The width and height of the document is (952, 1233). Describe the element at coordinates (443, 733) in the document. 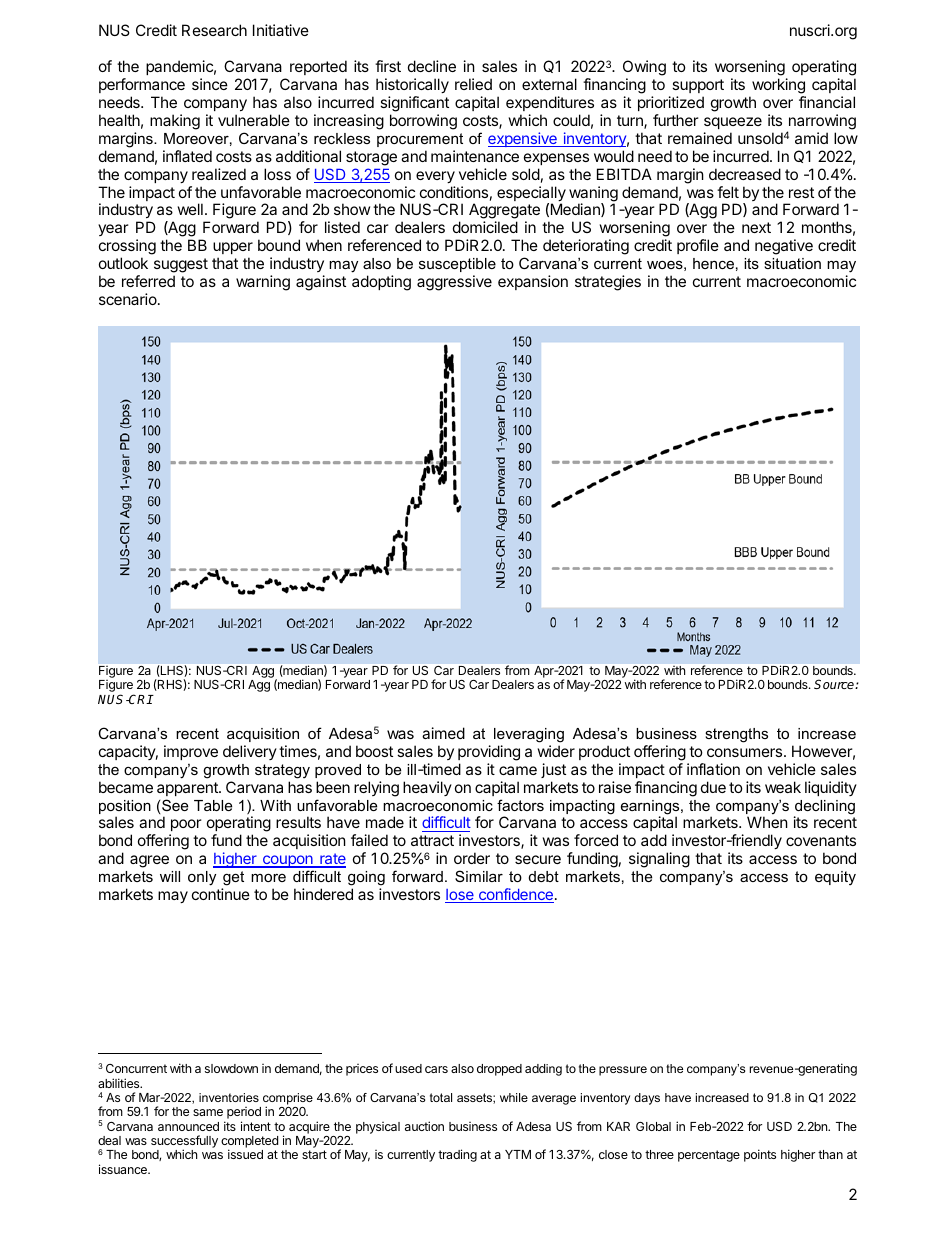

I see `aimed` at that location.
